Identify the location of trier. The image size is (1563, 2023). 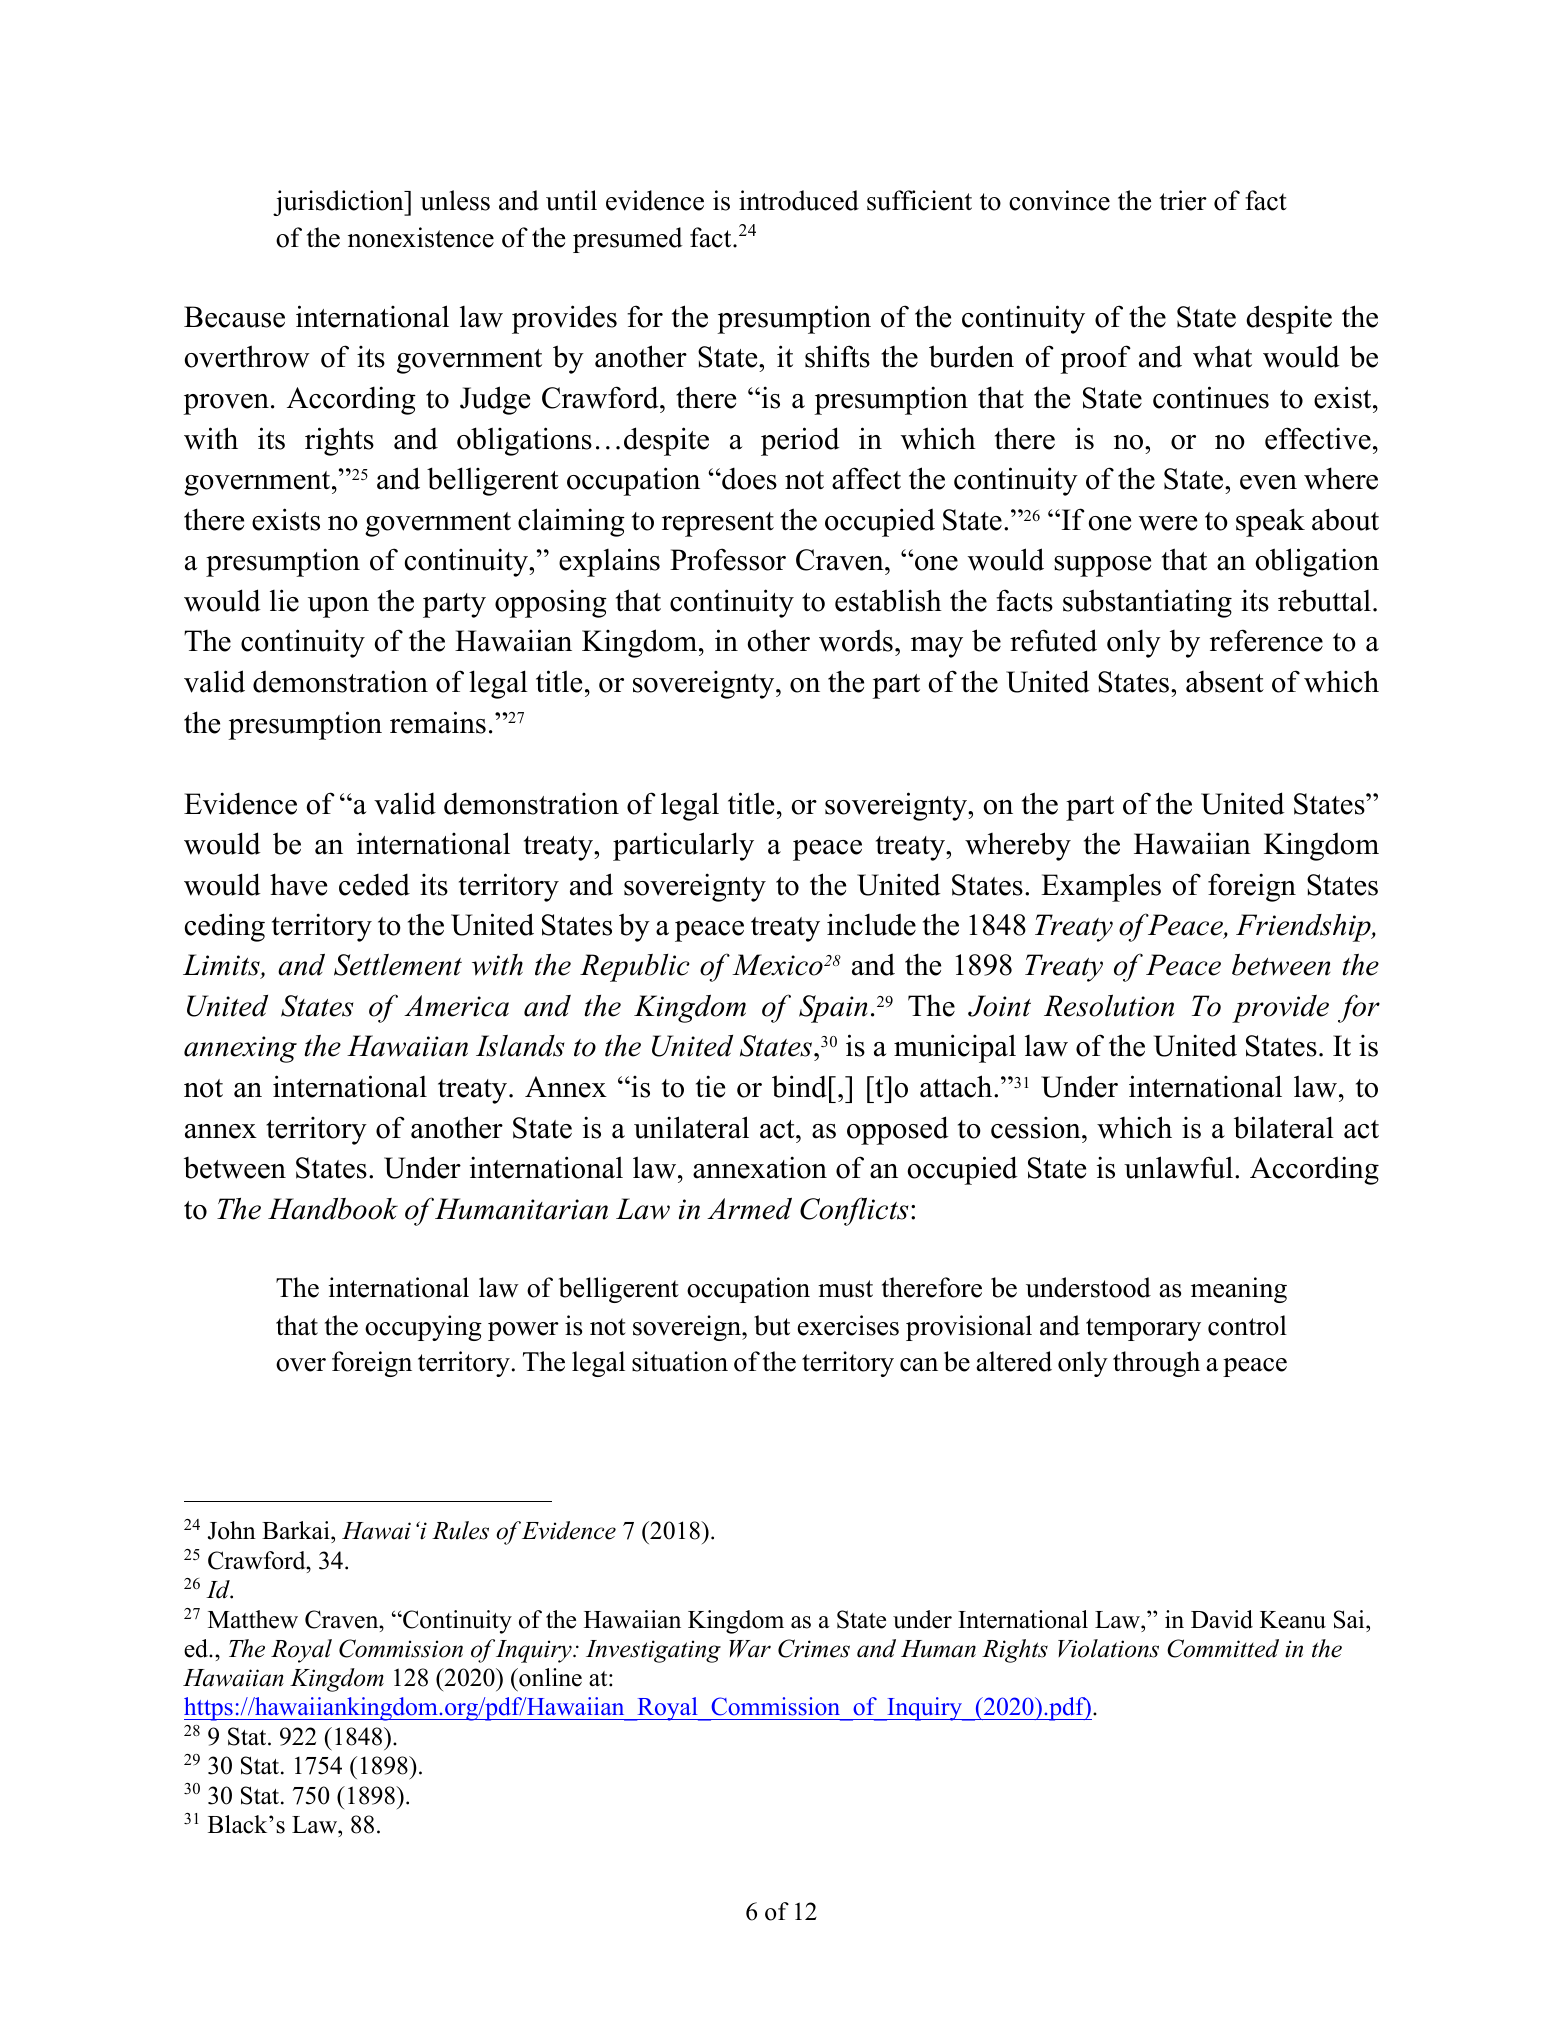
(1183, 200).
